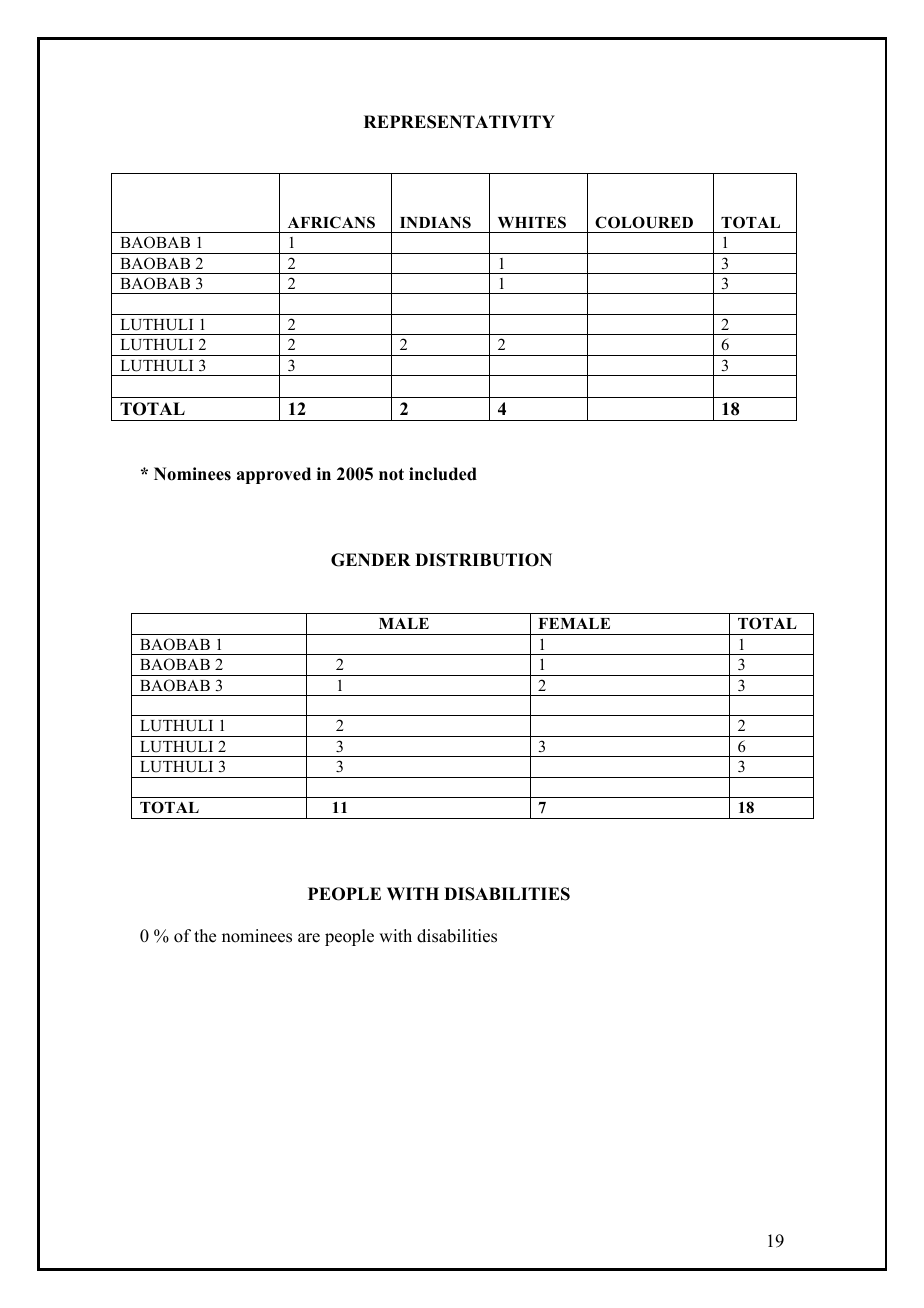 This screenshot has height=1308, width=924. What do you see at coordinates (644, 222) in the screenshot?
I see `COLOURED` at bounding box center [644, 222].
